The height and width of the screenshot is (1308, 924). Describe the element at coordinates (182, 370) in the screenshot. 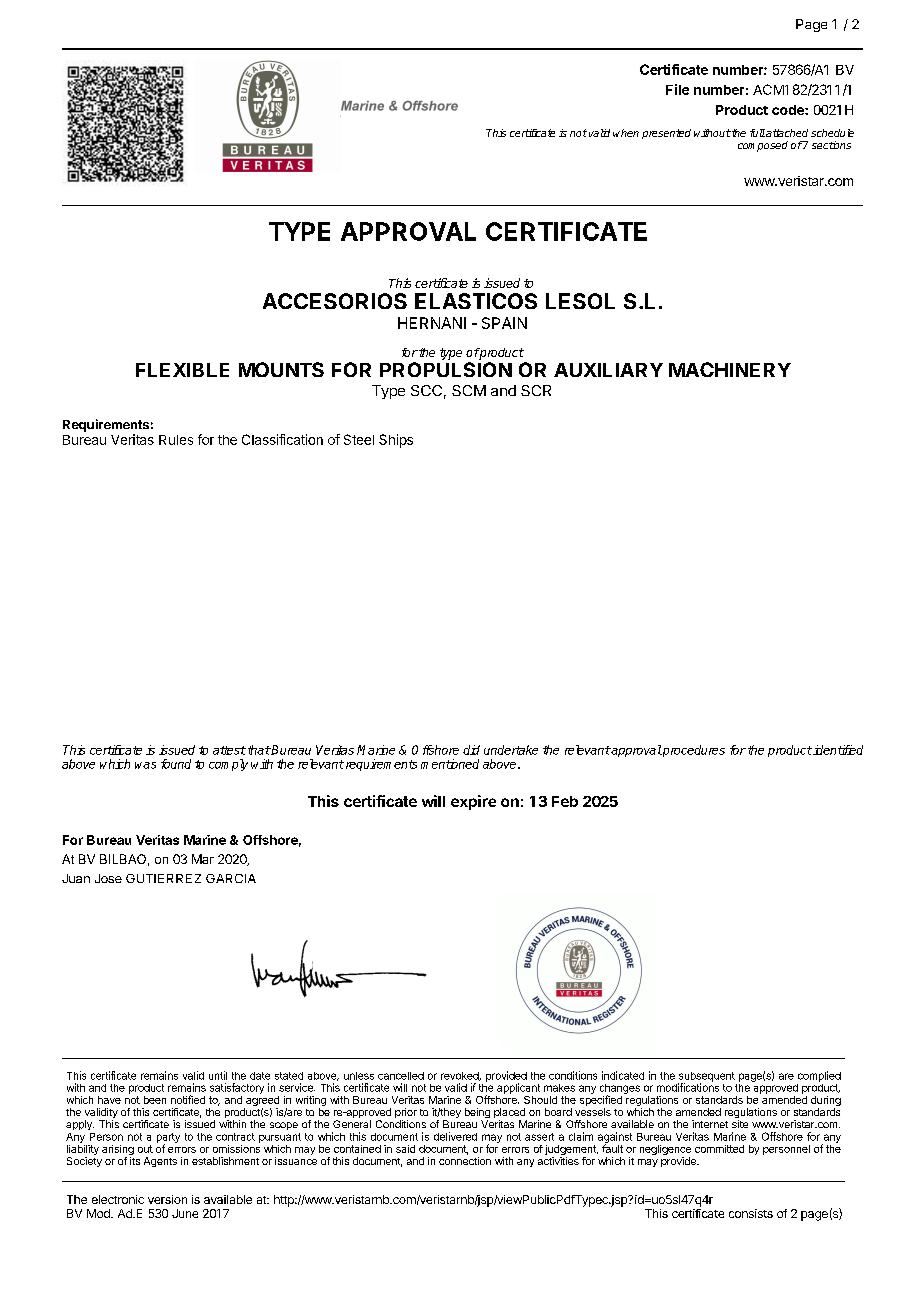

I see `FLEXIBLE` at that location.
